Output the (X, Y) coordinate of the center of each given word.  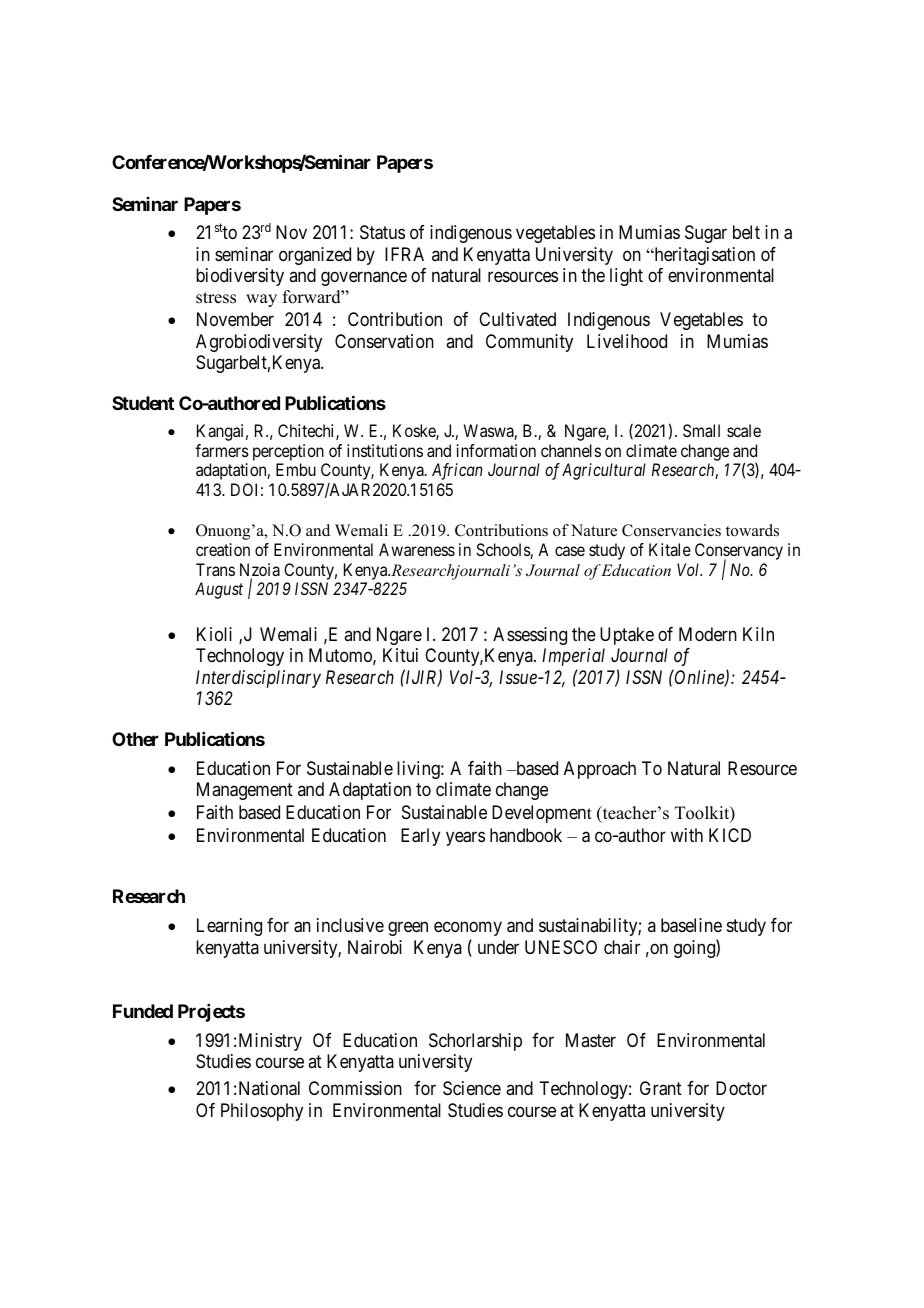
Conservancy (739, 553)
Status (382, 232)
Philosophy (262, 1112)
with (687, 835)
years (465, 838)
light (626, 277)
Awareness (417, 549)
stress (216, 298)
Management (245, 791)
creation (223, 549)
